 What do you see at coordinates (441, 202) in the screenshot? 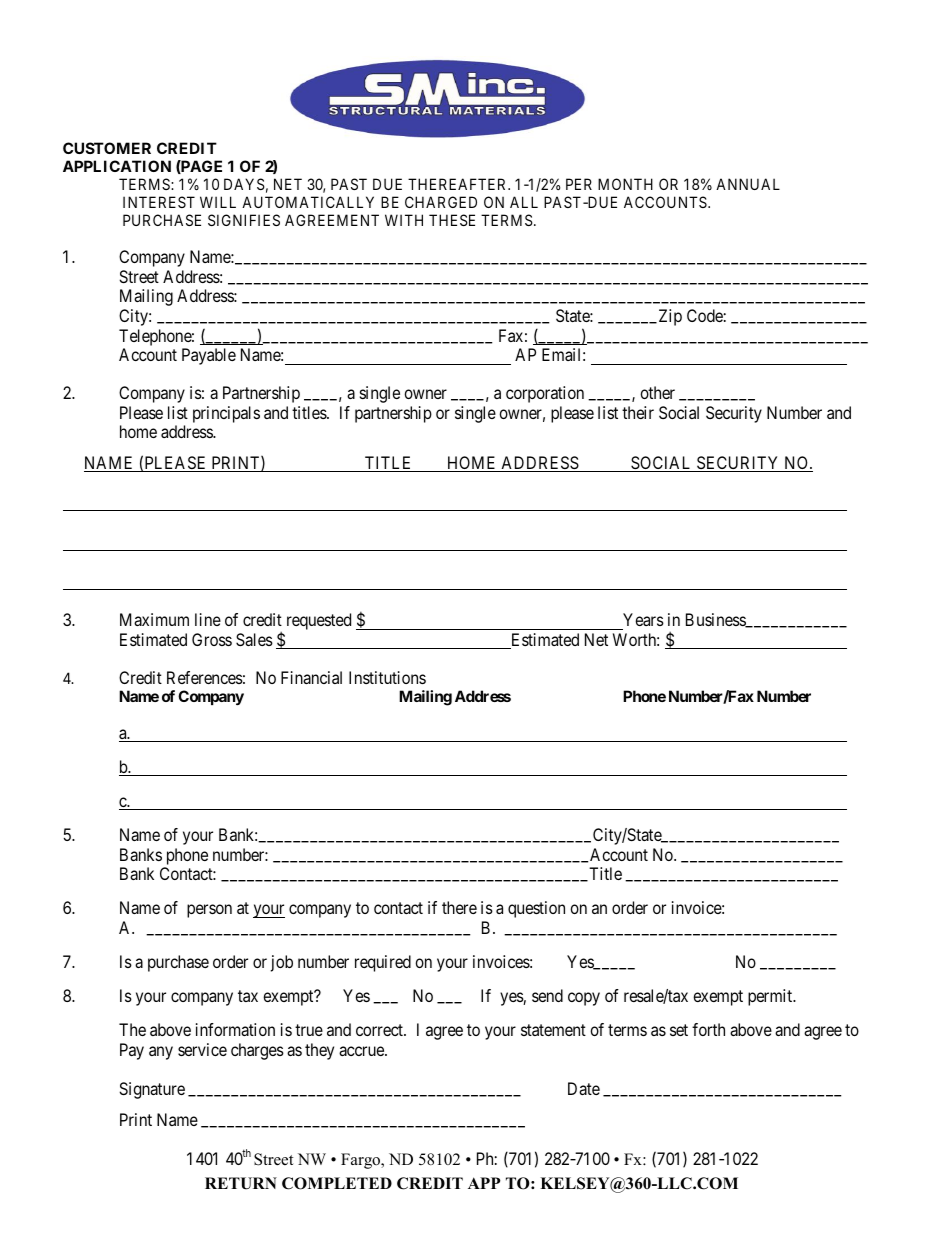
I see `CHARGED` at bounding box center [441, 202].
